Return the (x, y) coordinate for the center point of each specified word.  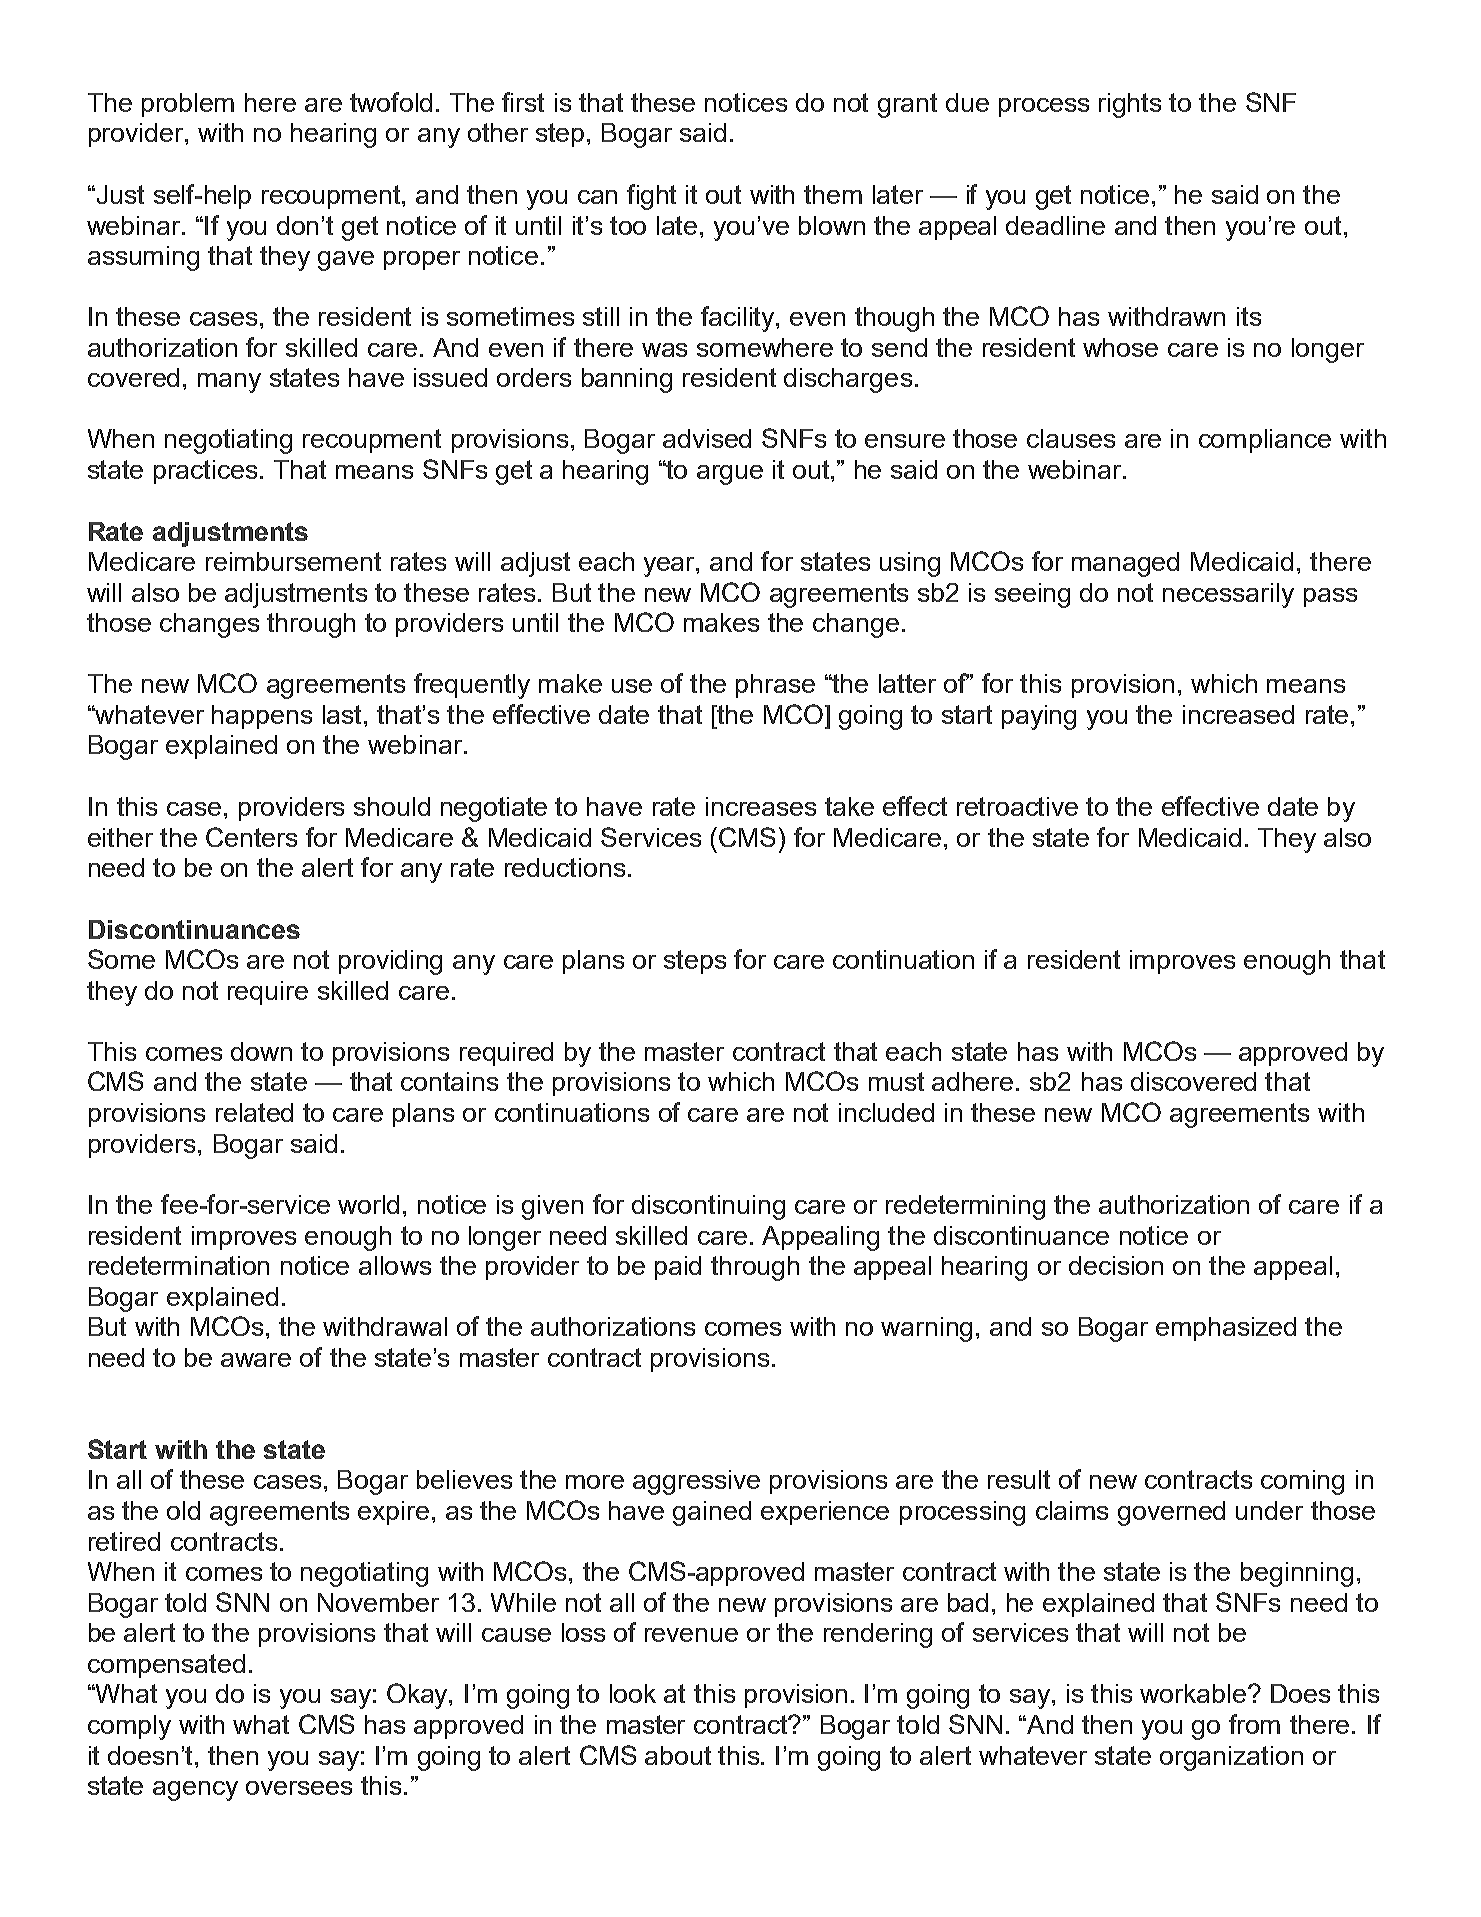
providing (390, 962)
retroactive (1017, 806)
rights (1130, 105)
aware (256, 1360)
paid (678, 1268)
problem (188, 105)
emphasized (1226, 1329)
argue (730, 475)
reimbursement (293, 561)
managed (1125, 564)
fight (651, 197)
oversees (299, 1788)
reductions (565, 867)
